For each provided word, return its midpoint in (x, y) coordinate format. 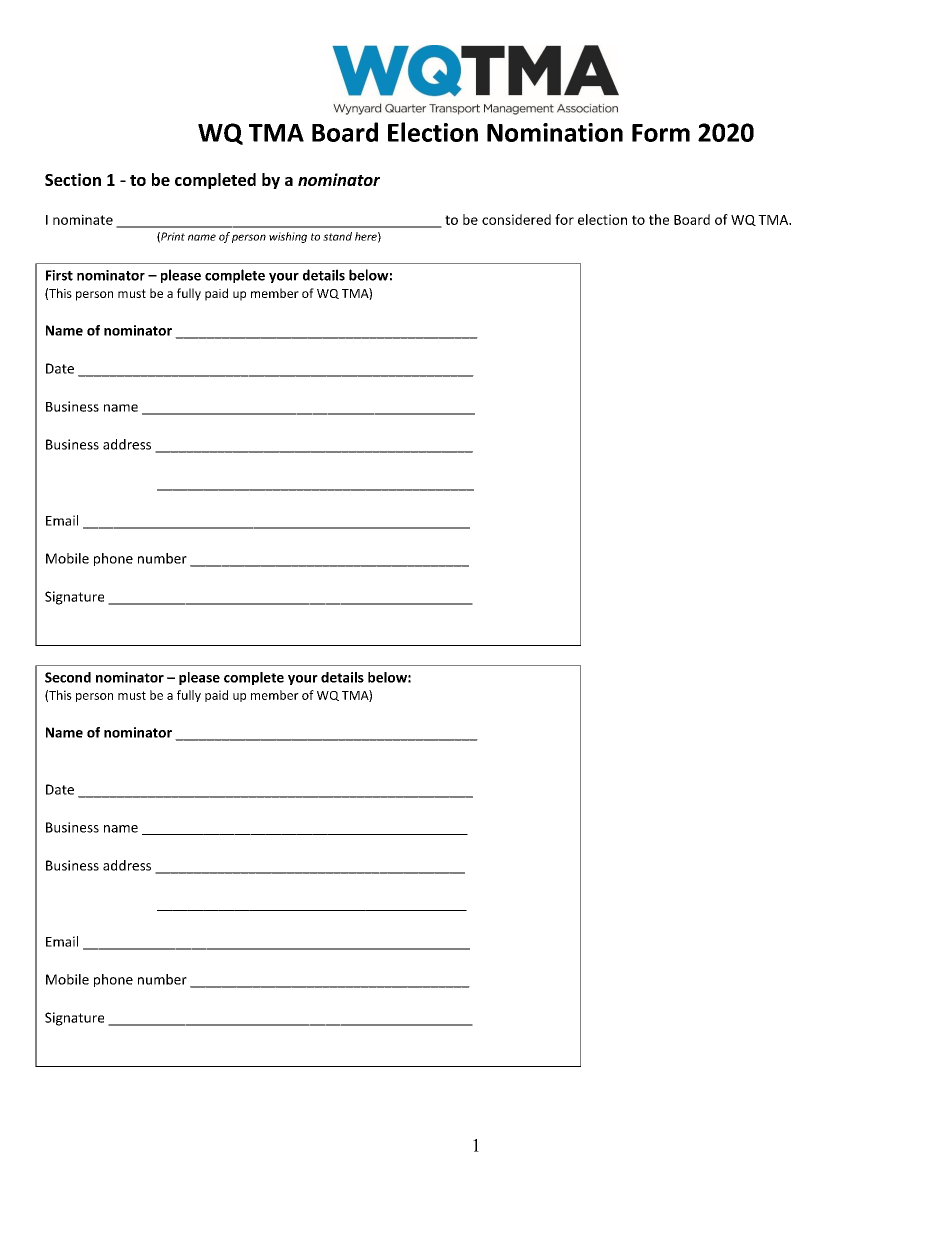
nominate (83, 219)
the (659, 219)
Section (73, 179)
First (59, 275)
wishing (288, 237)
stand (337, 236)
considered (516, 219)
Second (68, 677)
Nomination (555, 132)
